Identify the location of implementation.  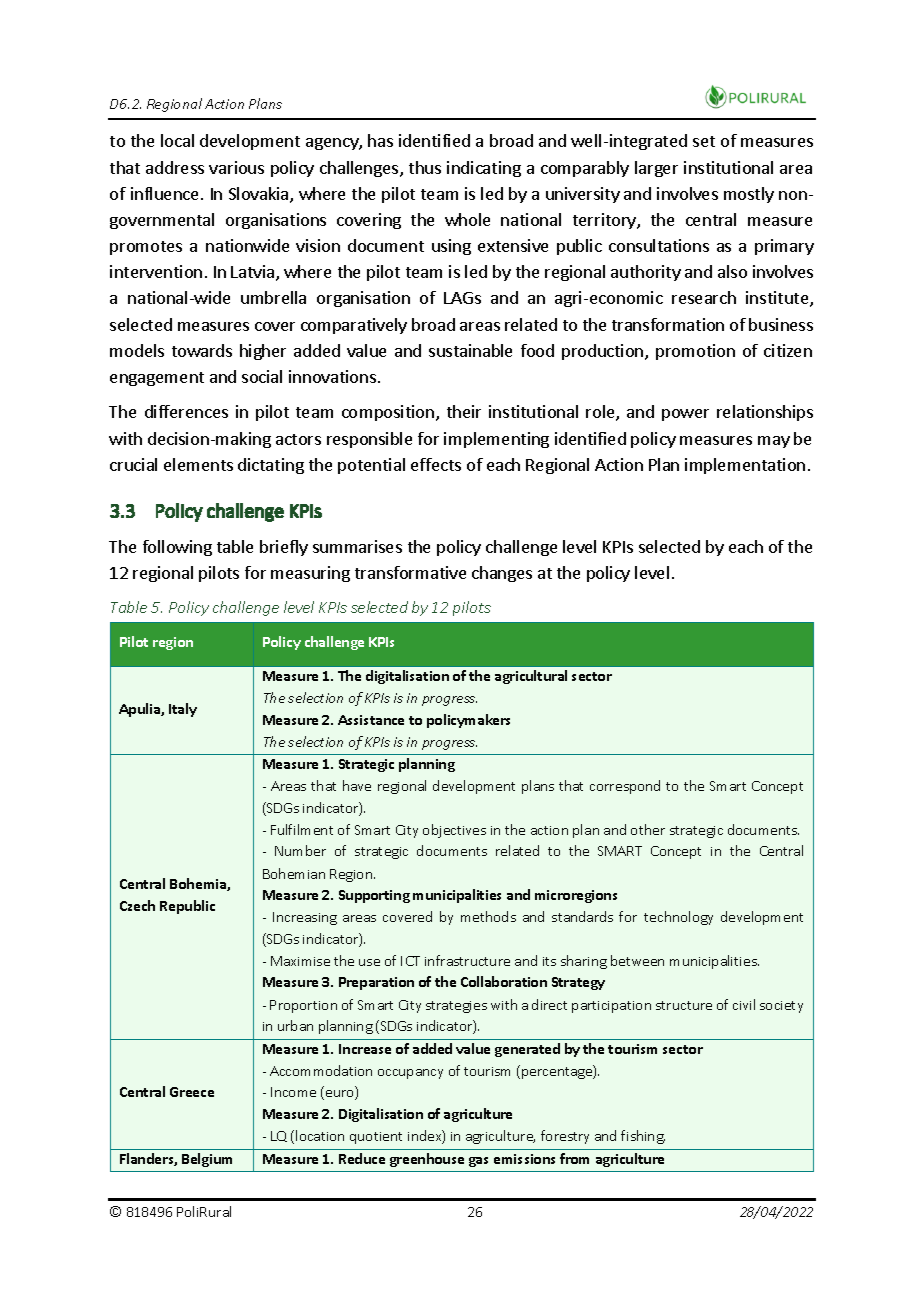
(745, 466).
